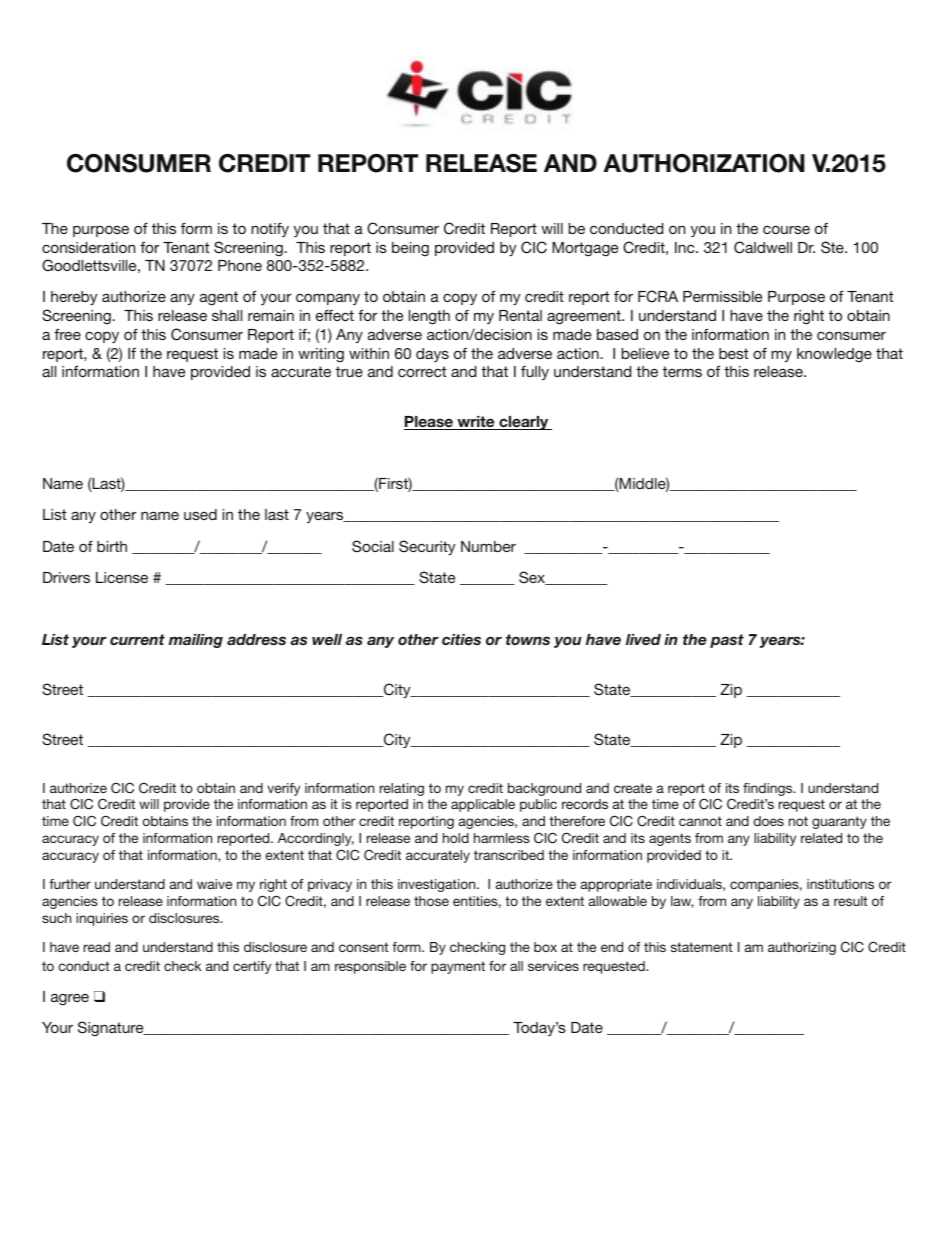 The image size is (952, 1233). What do you see at coordinates (88, 247) in the image?
I see `consideration` at bounding box center [88, 247].
